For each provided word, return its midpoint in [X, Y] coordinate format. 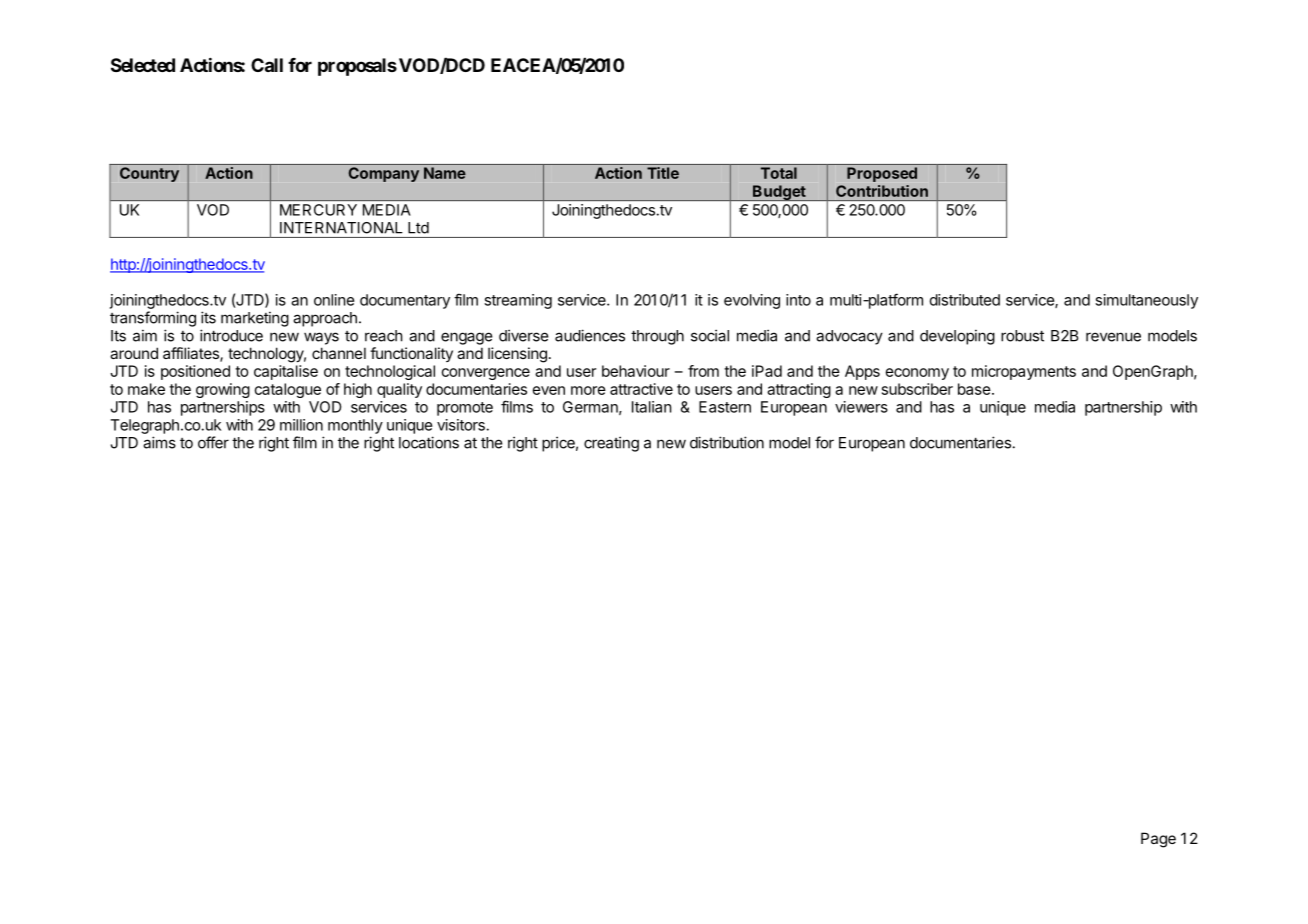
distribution [727, 442]
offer [213, 442]
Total [779, 173]
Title [663, 173]
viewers [861, 407]
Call [267, 65]
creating [611, 444]
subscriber [917, 389]
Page [1158, 840]
